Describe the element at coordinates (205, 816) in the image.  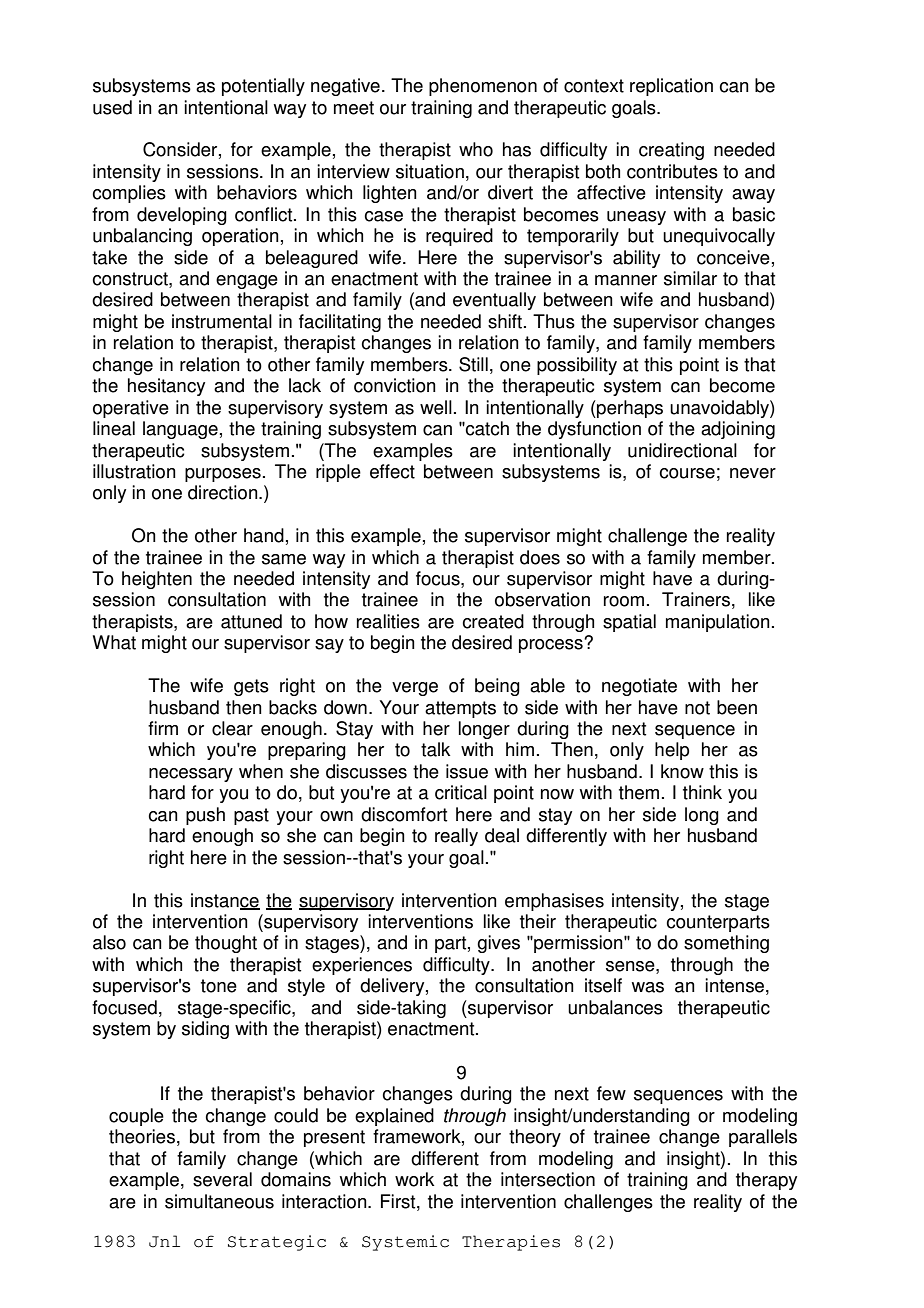
I see `push` at that location.
